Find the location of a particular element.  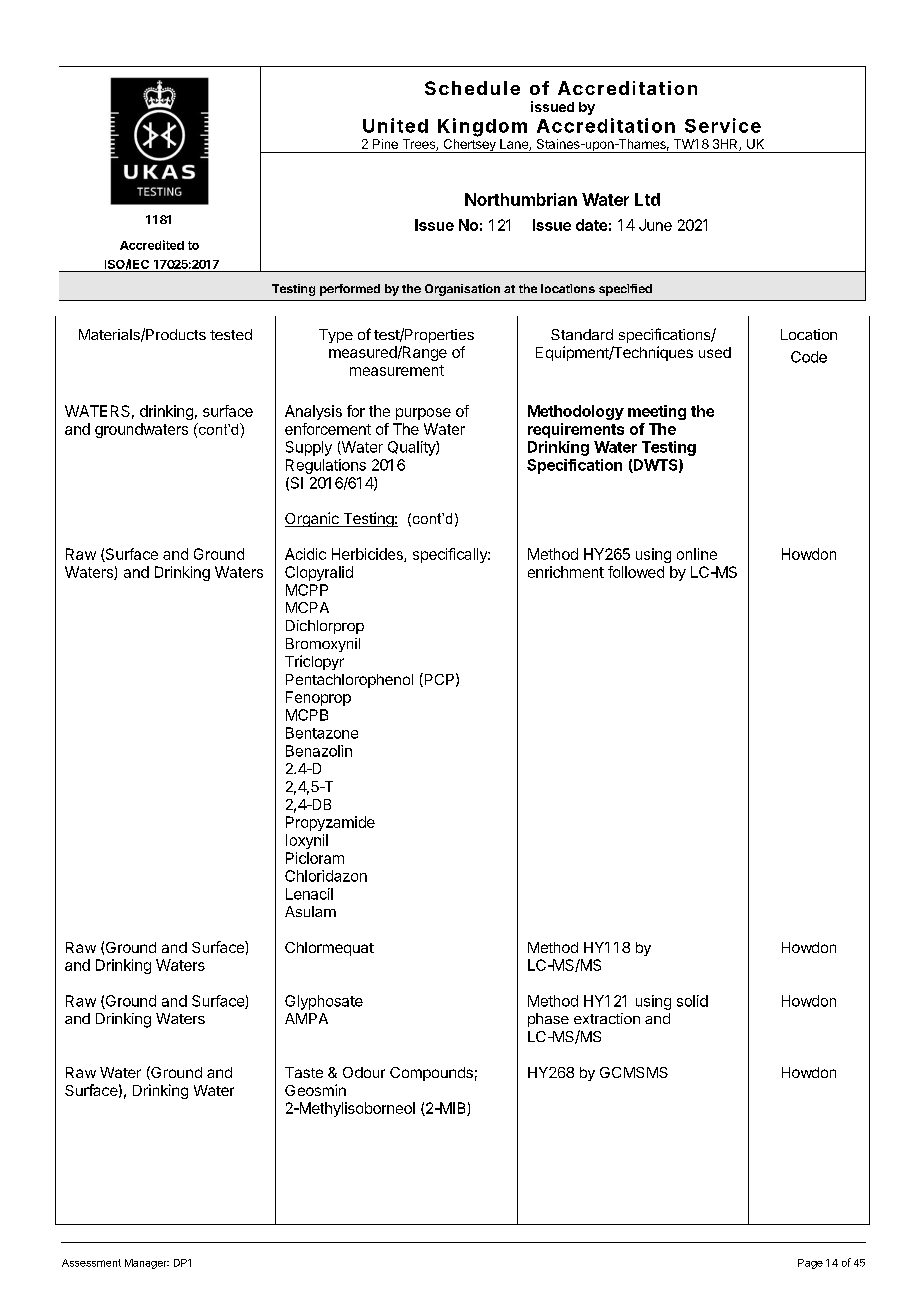

Manager is located at coordinates (147, 1264).
